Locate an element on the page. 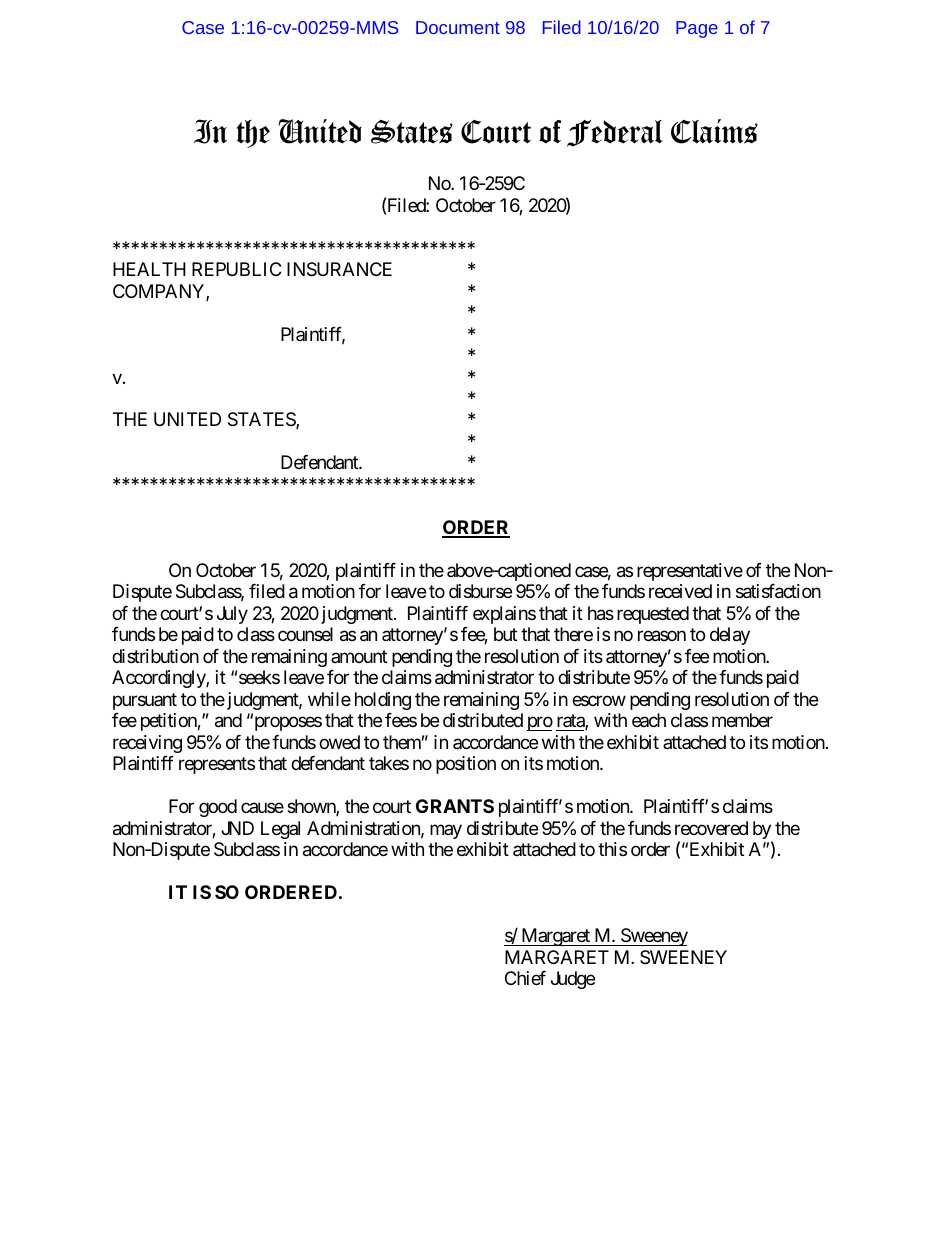 Image resolution: width=952 pixels, height=1233 pixels. position is located at coordinates (466, 765).
